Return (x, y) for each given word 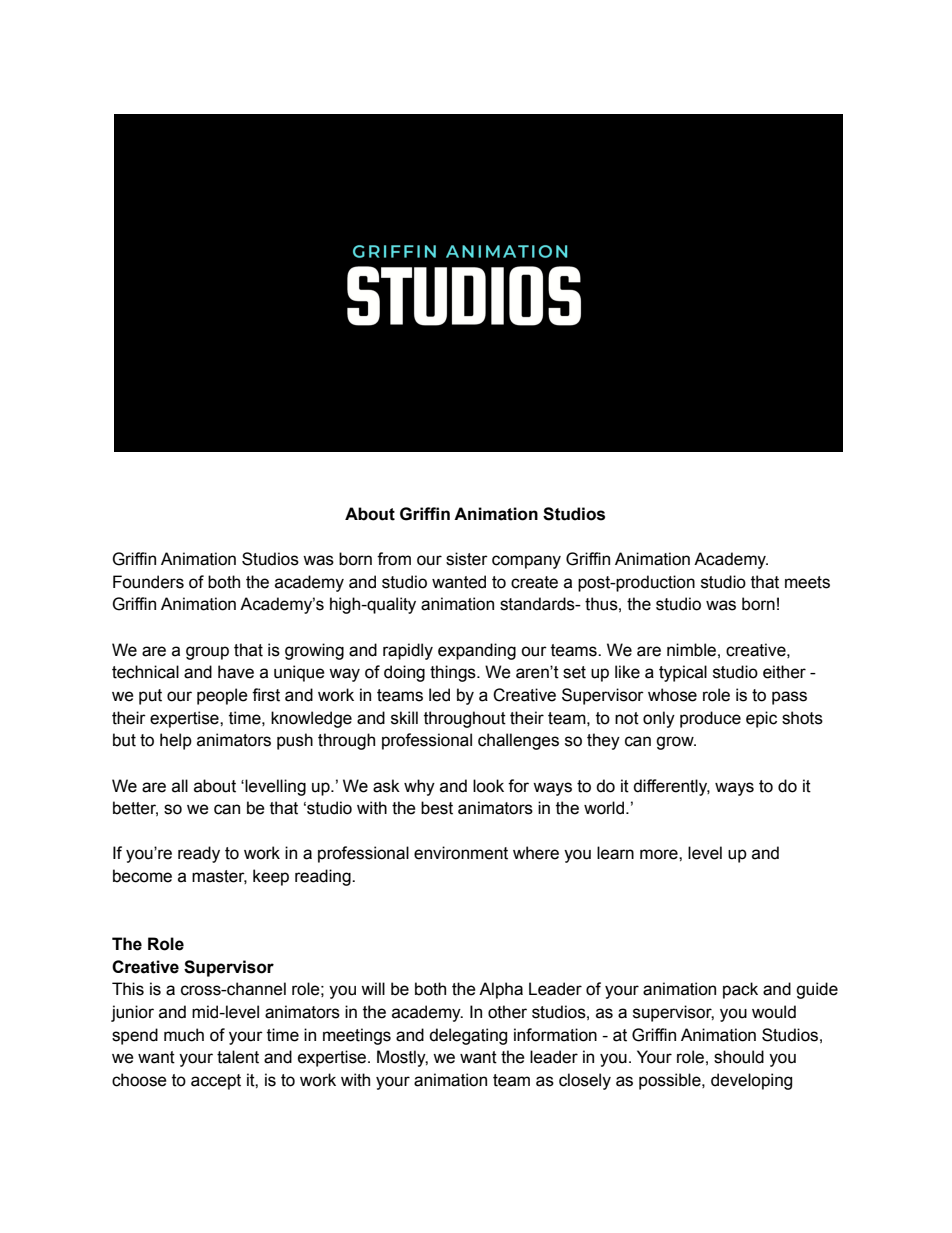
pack (740, 990)
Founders (148, 582)
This (128, 989)
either (784, 672)
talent (238, 1057)
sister (467, 559)
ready (199, 854)
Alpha (501, 990)
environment (461, 853)
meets (807, 582)
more (660, 854)
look (488, 786)
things (454, 673)
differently (671, 787)
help (176, 741)
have (236, 672)
